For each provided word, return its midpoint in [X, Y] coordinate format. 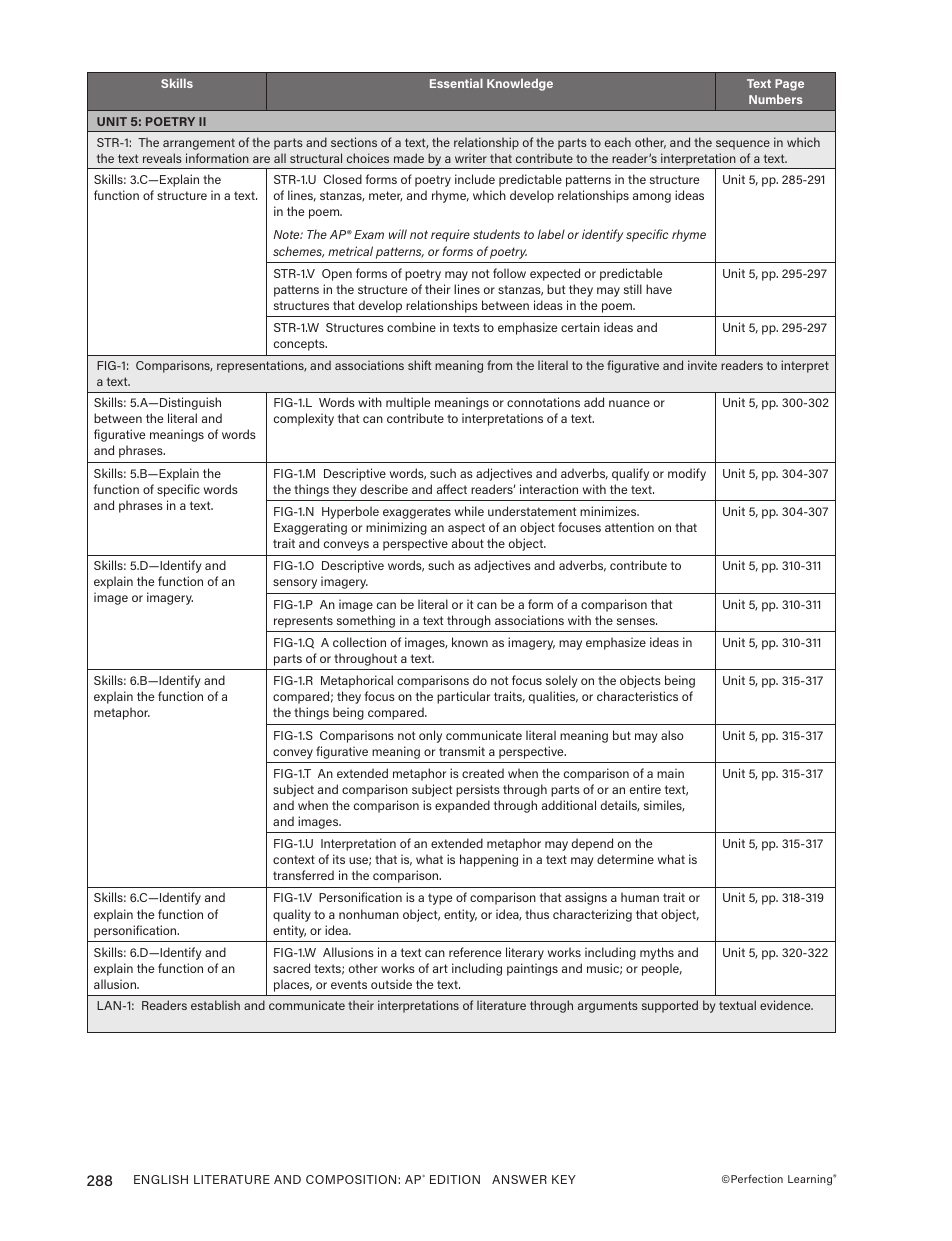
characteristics [637, 696]
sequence [743, 145]
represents [303, 622]
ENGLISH [161, 1179]
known [470, 642]
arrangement [199, 144]
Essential [456, 83]
